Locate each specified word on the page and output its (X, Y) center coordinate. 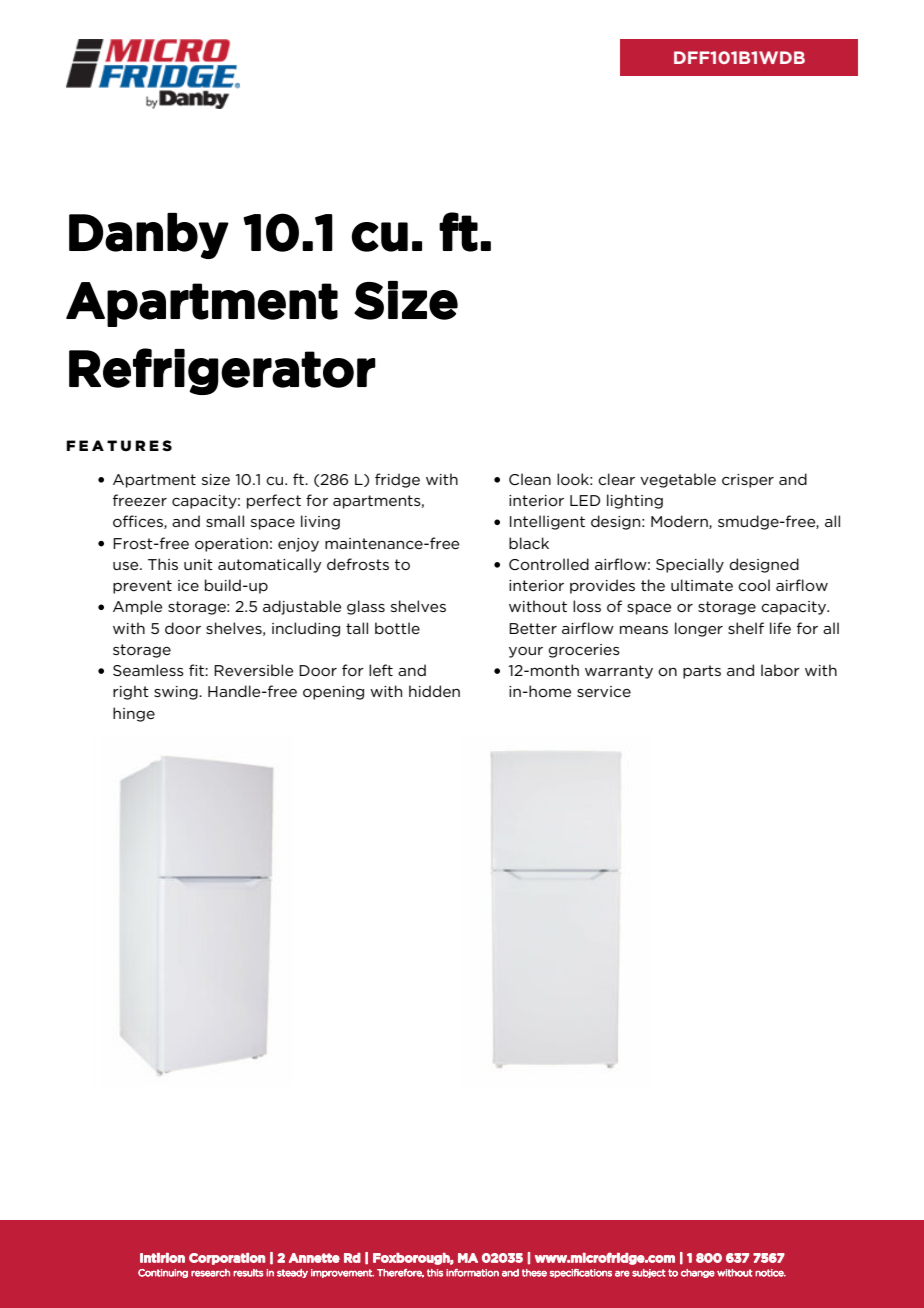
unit (198, 564)
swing (177, 693)
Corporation (227, 1259)
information (472, 1273)
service (604, 691)
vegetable (678, 480)
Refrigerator (222, 371)
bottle (397, 628)
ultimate (702, 585)
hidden (434, 691)
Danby (149, 236)
